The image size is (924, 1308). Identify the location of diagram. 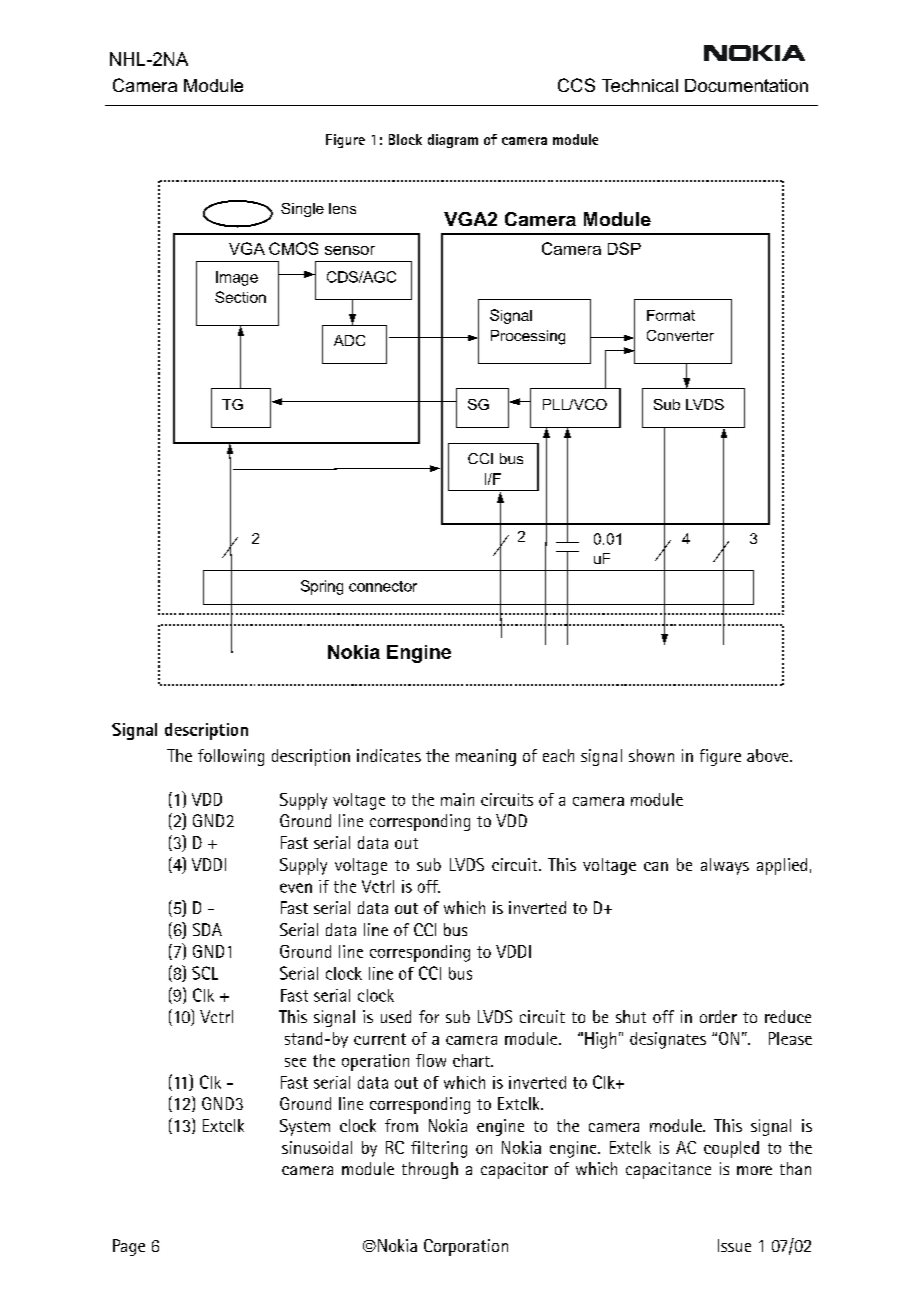
(453, 141).
